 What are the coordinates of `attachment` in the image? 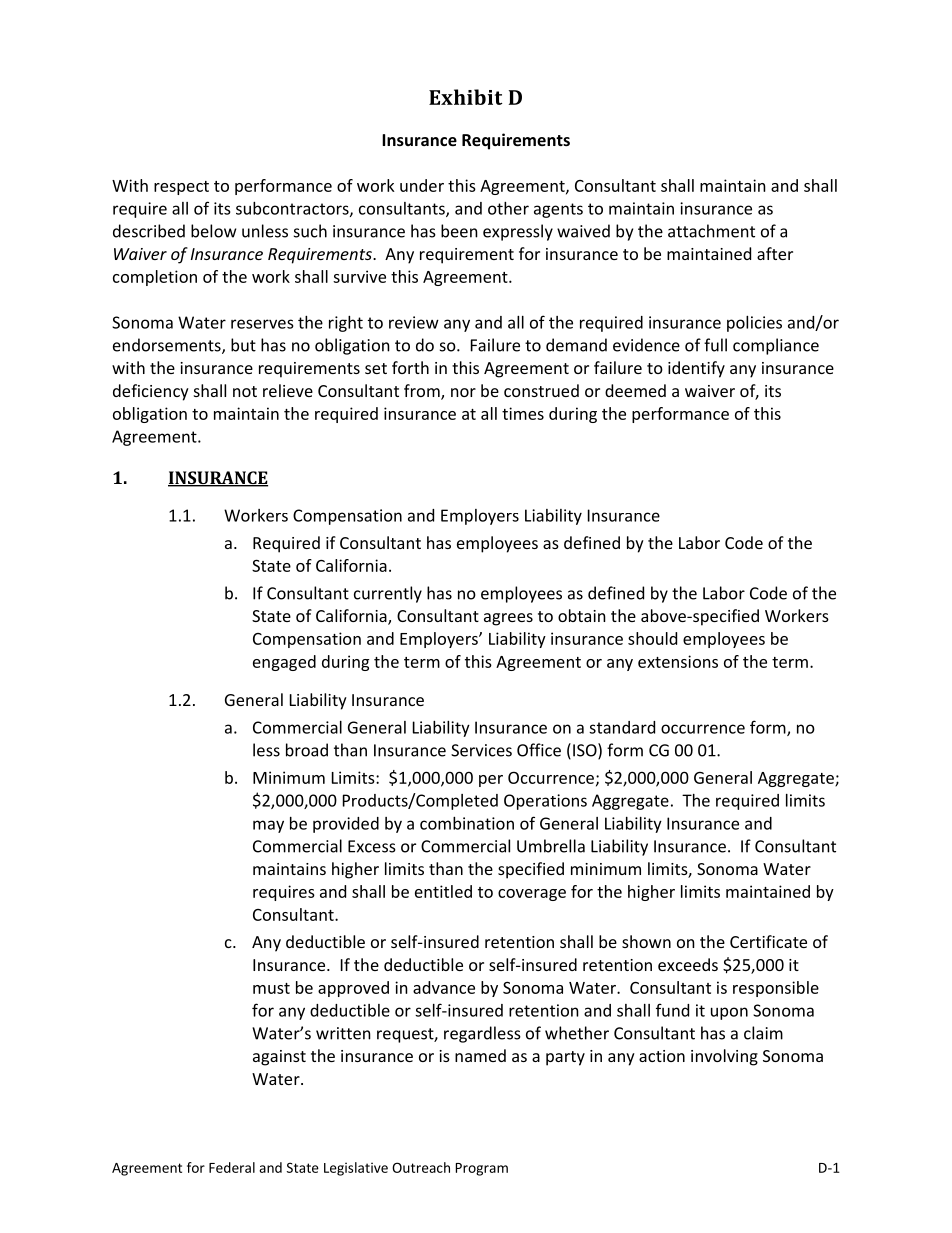 It's located at (711, 231).
